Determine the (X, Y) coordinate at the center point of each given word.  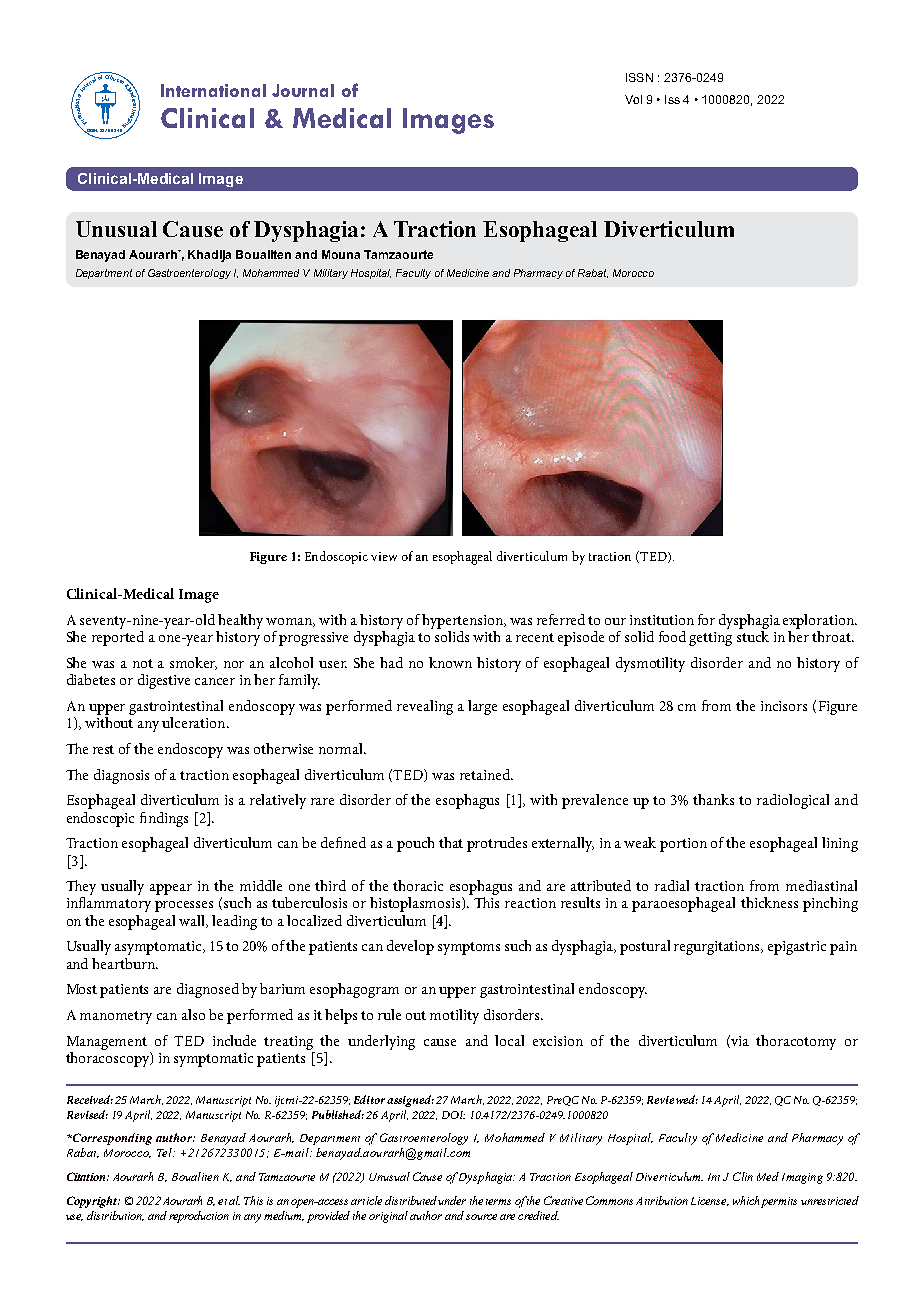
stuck (753, 635)
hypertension (464, 621)
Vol (633, 99)
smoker (193, 663)
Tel (165, 1152)
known (450, 662)
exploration (820, 621)
